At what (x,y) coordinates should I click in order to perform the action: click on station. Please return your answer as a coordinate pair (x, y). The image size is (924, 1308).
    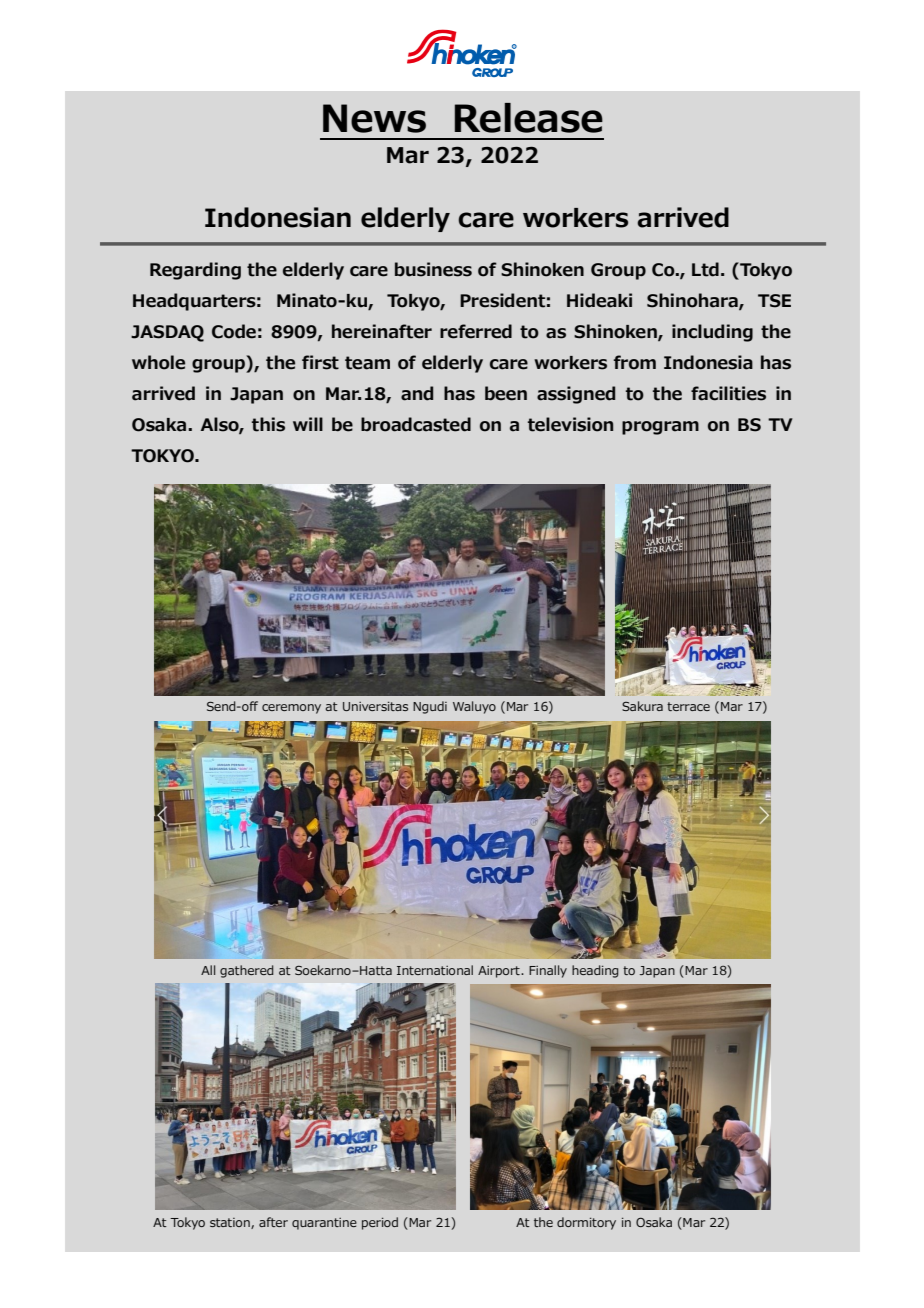
    Looking at the image, I should click on (231, 1223).
